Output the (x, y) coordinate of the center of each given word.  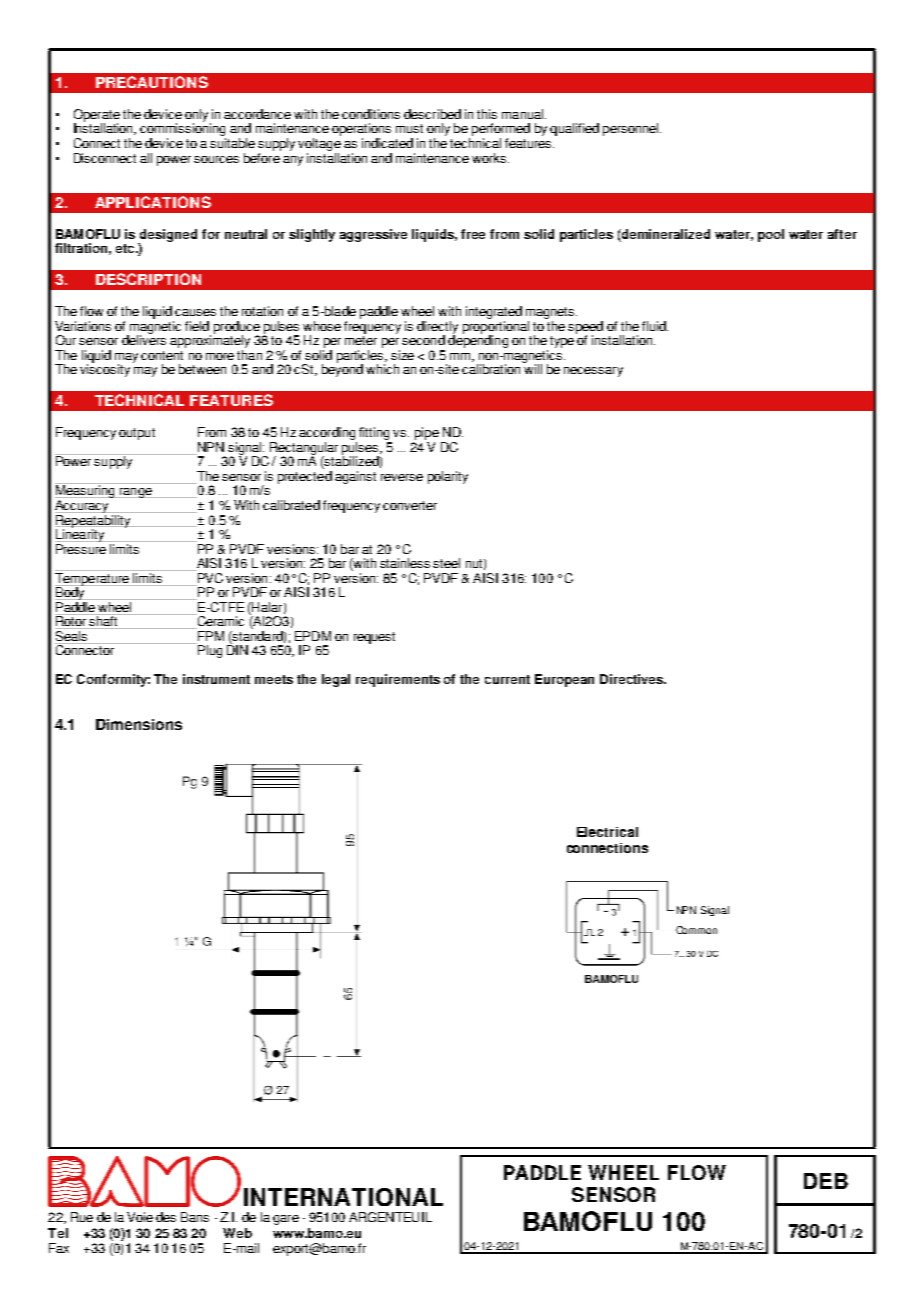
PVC (209, 576)
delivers (144, 339)
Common (696, 930)
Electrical (607, 832)
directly (437, 328)
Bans (195, 1217)
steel (446, 563)
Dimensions (139, 724)
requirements (398, 680)
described (432, 114)
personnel (630, 129)
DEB (826, 1181)
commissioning (183, 130)
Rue (82, 1217)
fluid (655, 326)
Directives (632, 679)
